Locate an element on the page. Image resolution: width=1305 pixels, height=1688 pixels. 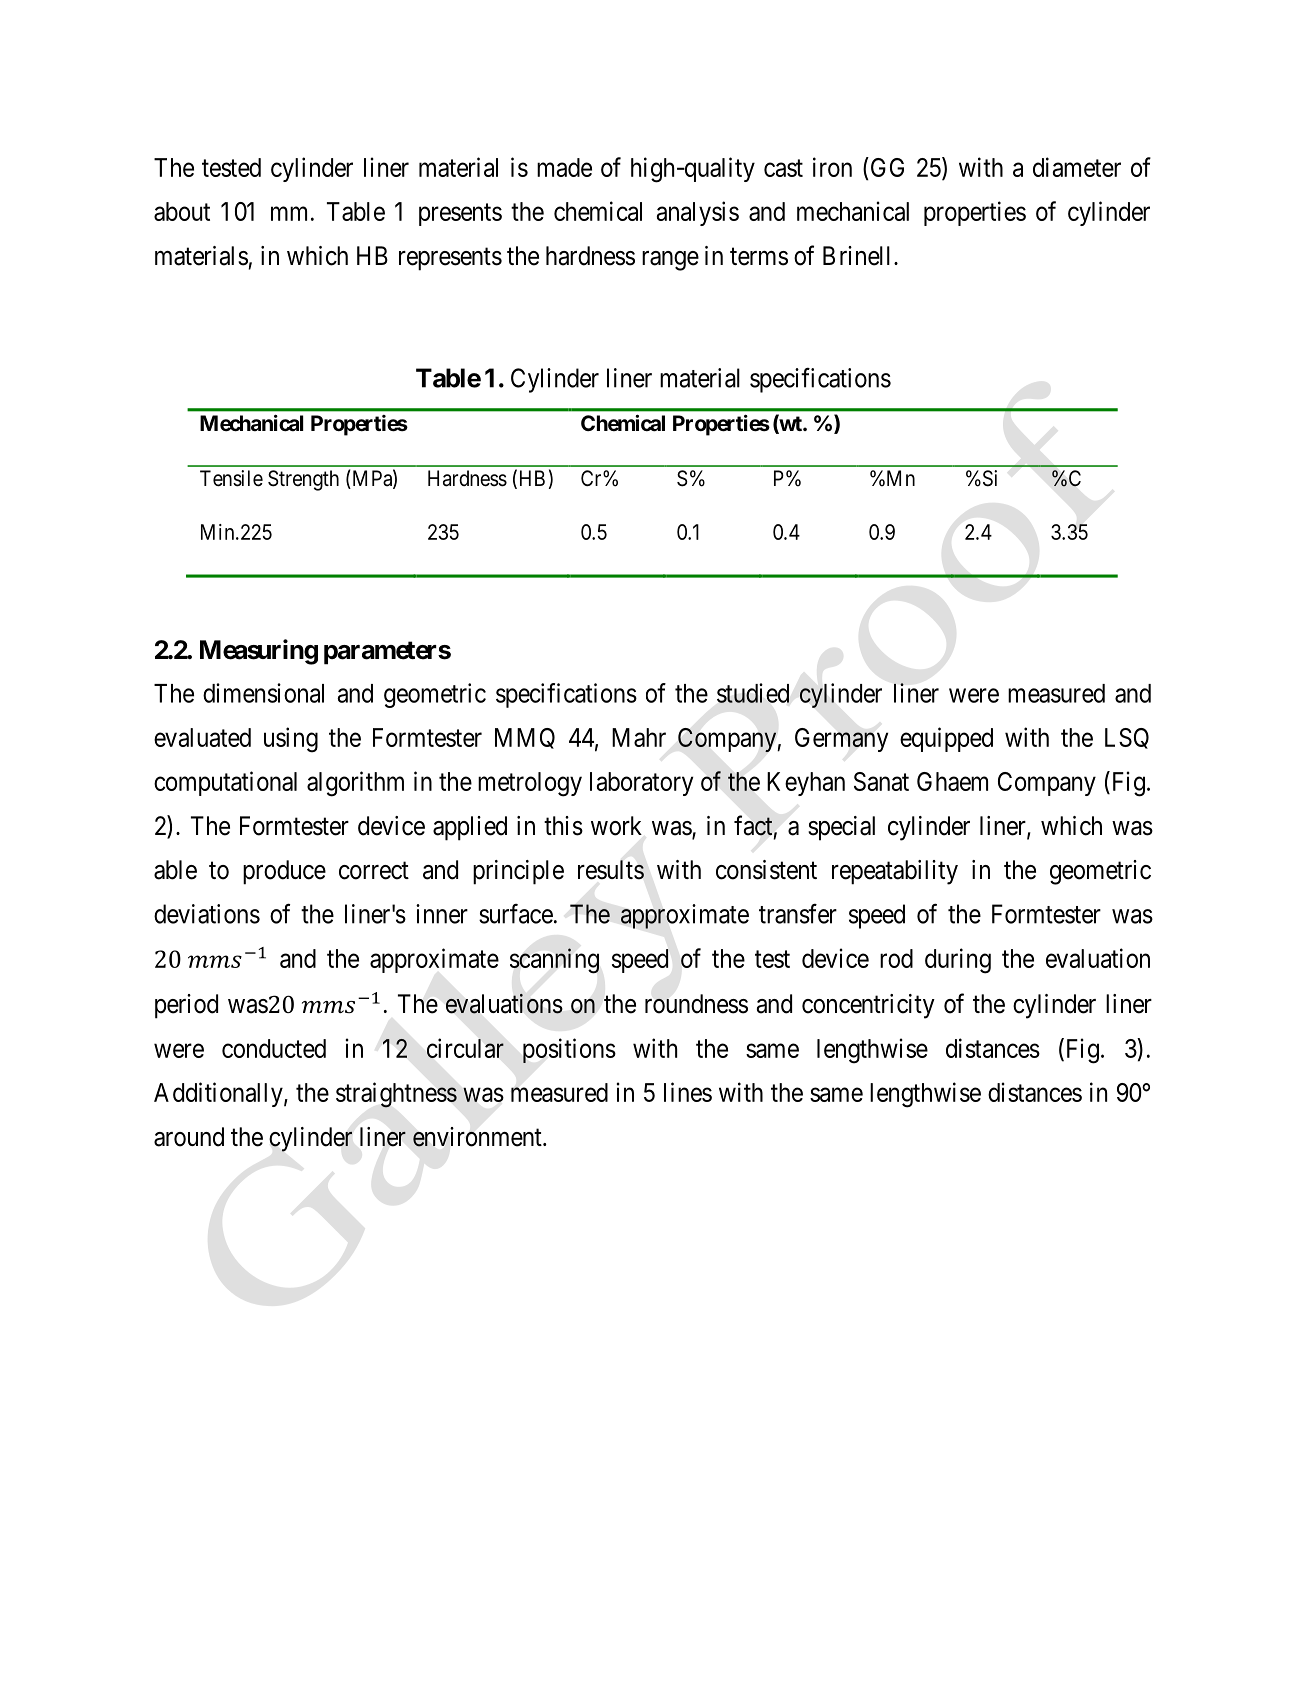
Additionally is located at coordinates (219, 1094).
